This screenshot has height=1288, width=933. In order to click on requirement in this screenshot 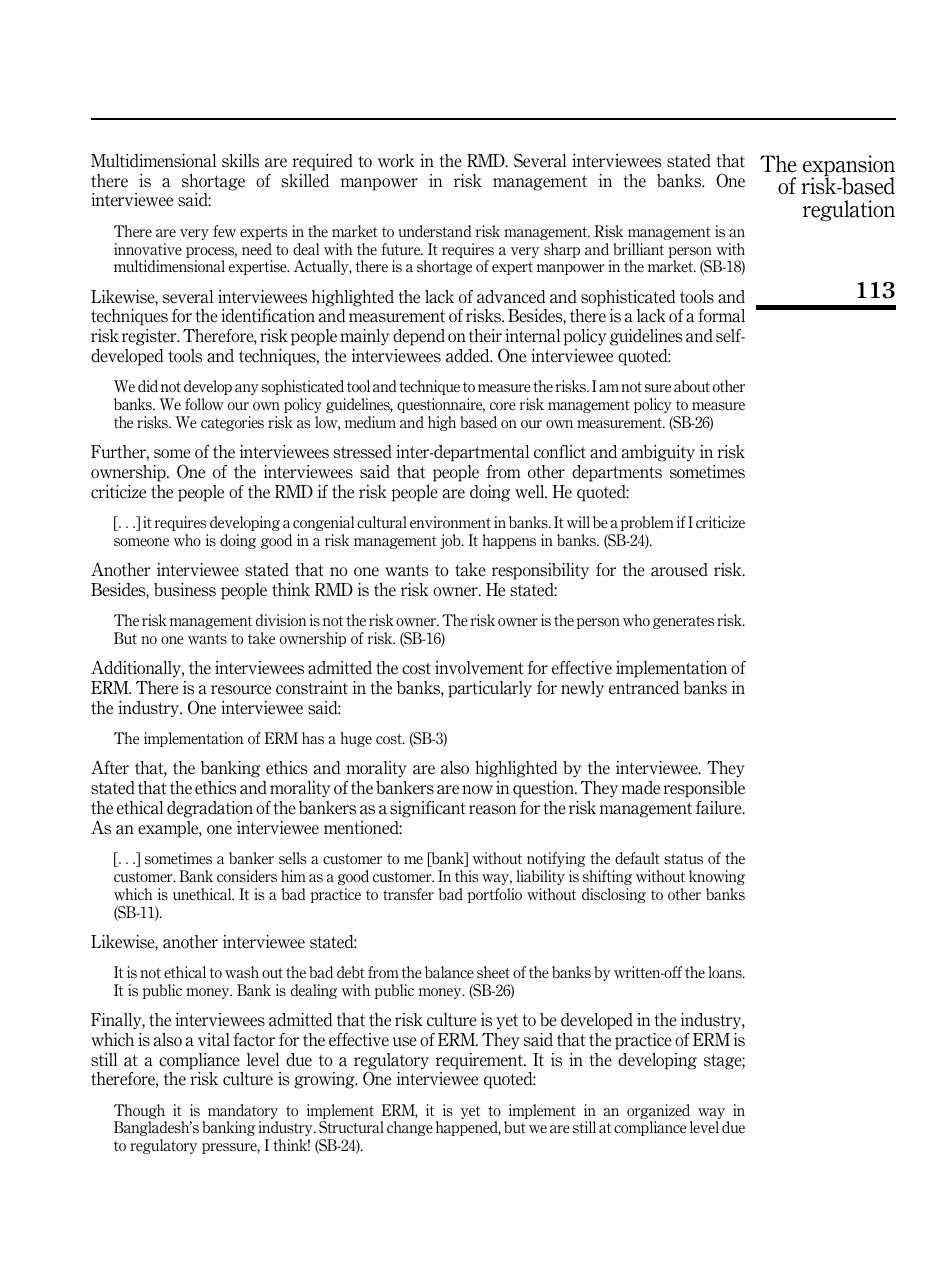, I will do `click(480, 1061)`.
